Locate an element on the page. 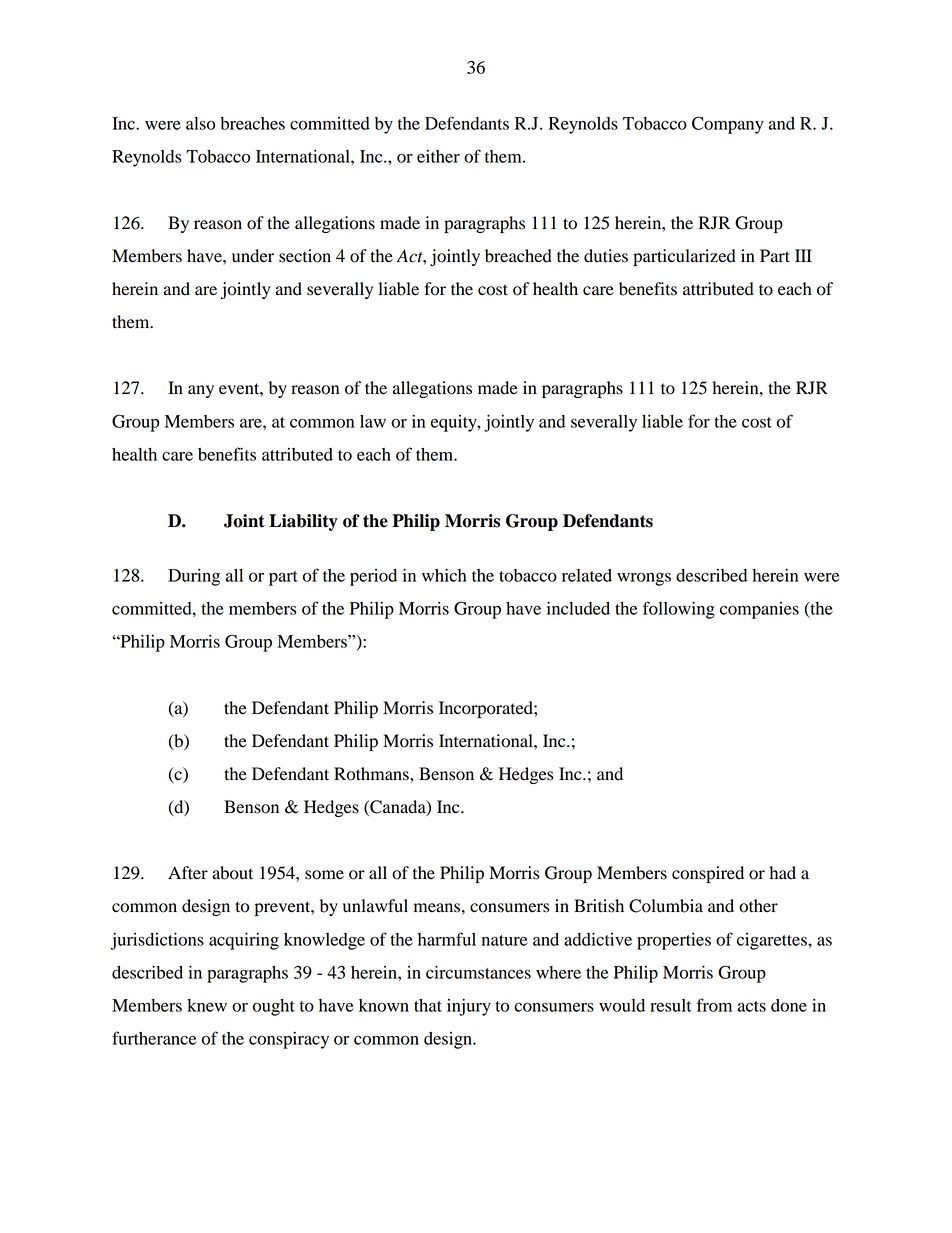  conspired is located at coordinates (708, 874).
